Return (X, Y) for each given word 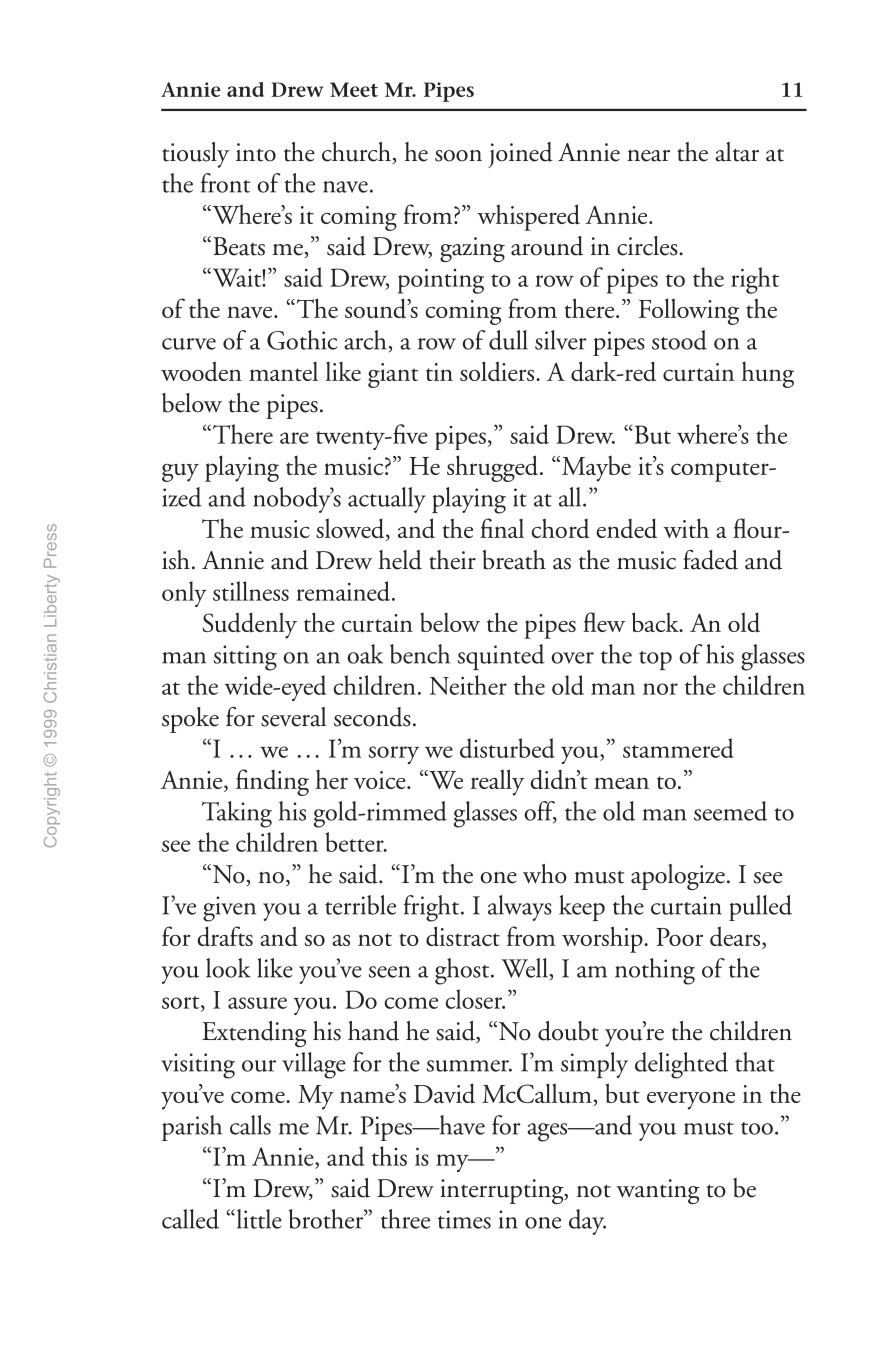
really (497, 782)
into (256, 152)
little (258, 1219)
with (686, 528)
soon (458, 156)
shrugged (494, 468)
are (294, 438)
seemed (730, 811)
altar (737, 152)
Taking (237, 814)
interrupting (503, 1191)
